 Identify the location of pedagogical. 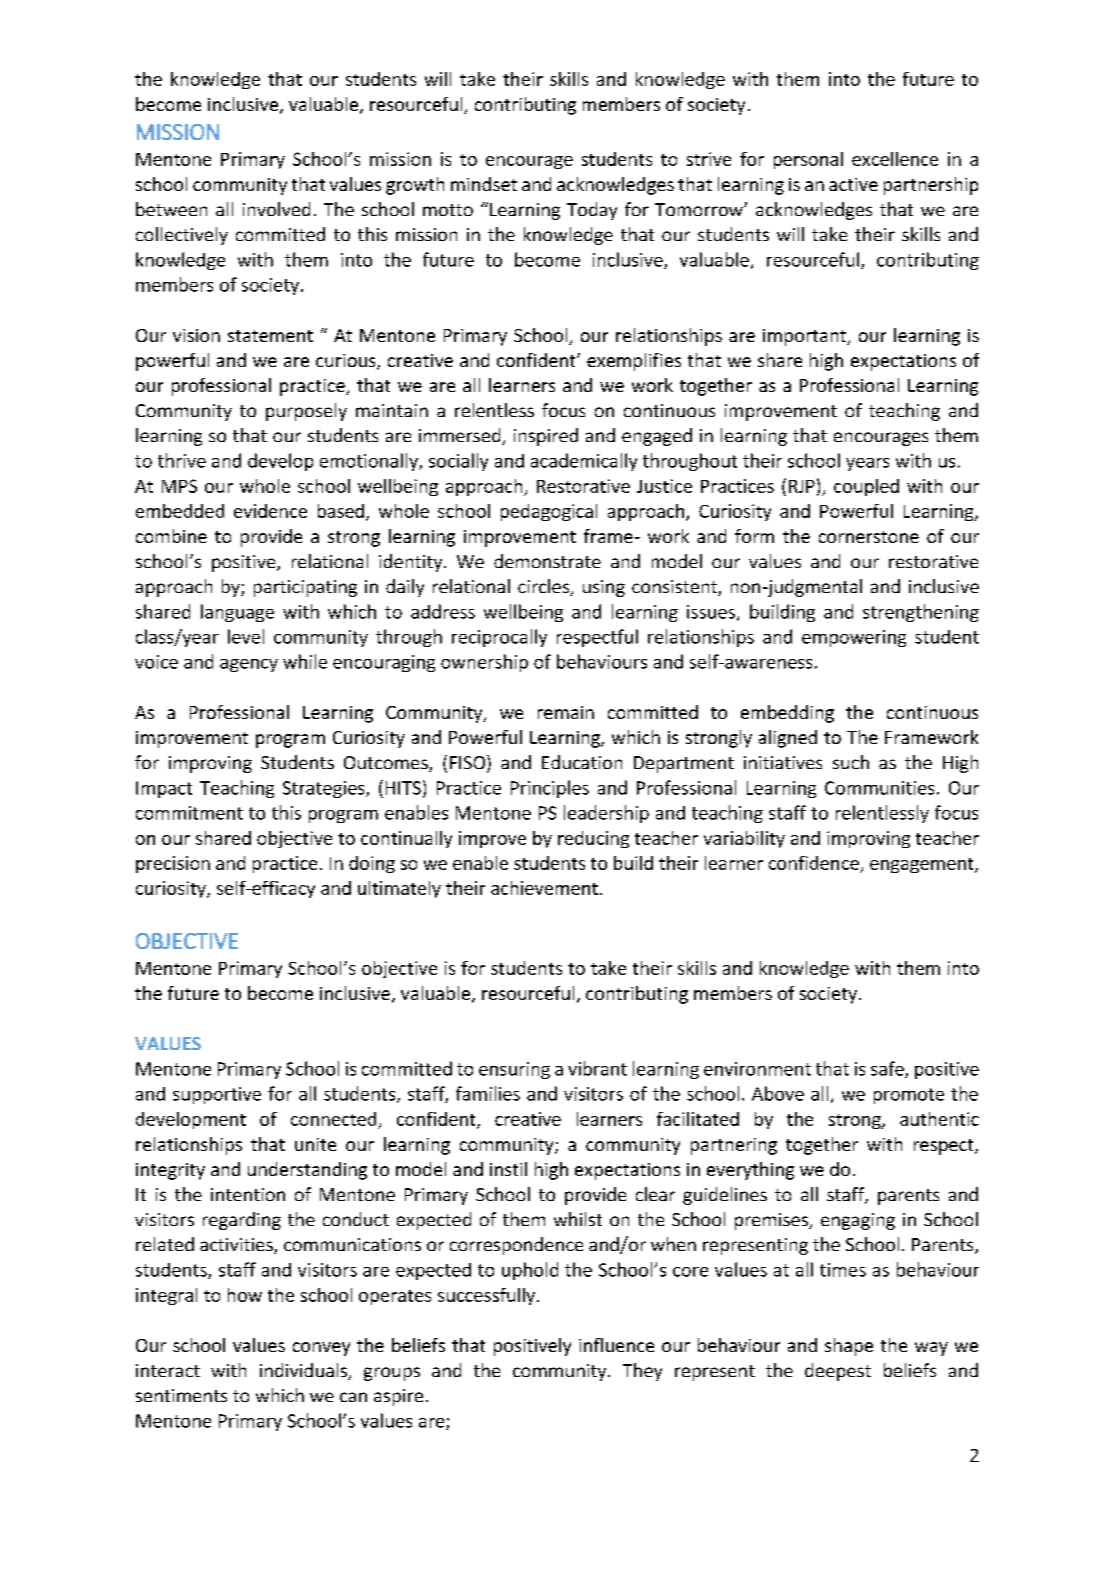
(549, 512).
